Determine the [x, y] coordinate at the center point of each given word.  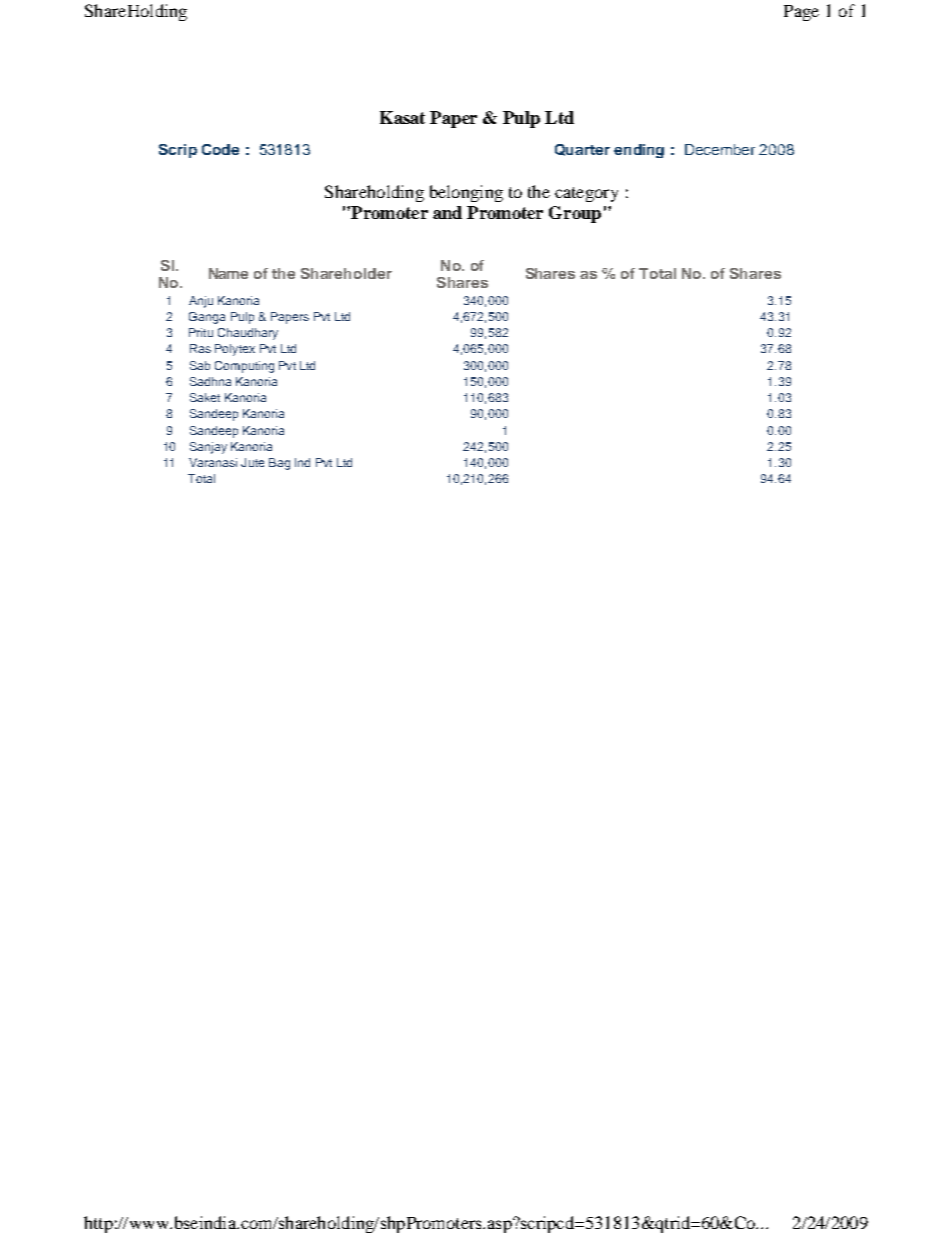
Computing [244, 367]
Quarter [582, 150]
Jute [252, 462]
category [586, 194]
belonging [466, 193]
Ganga [207, 318]
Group [575, 214]
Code [220, 149]
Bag [279, 464]
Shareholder [346, 273]
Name [228, 273]
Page [801, 13]
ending [639, 151]
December [720, 149]
